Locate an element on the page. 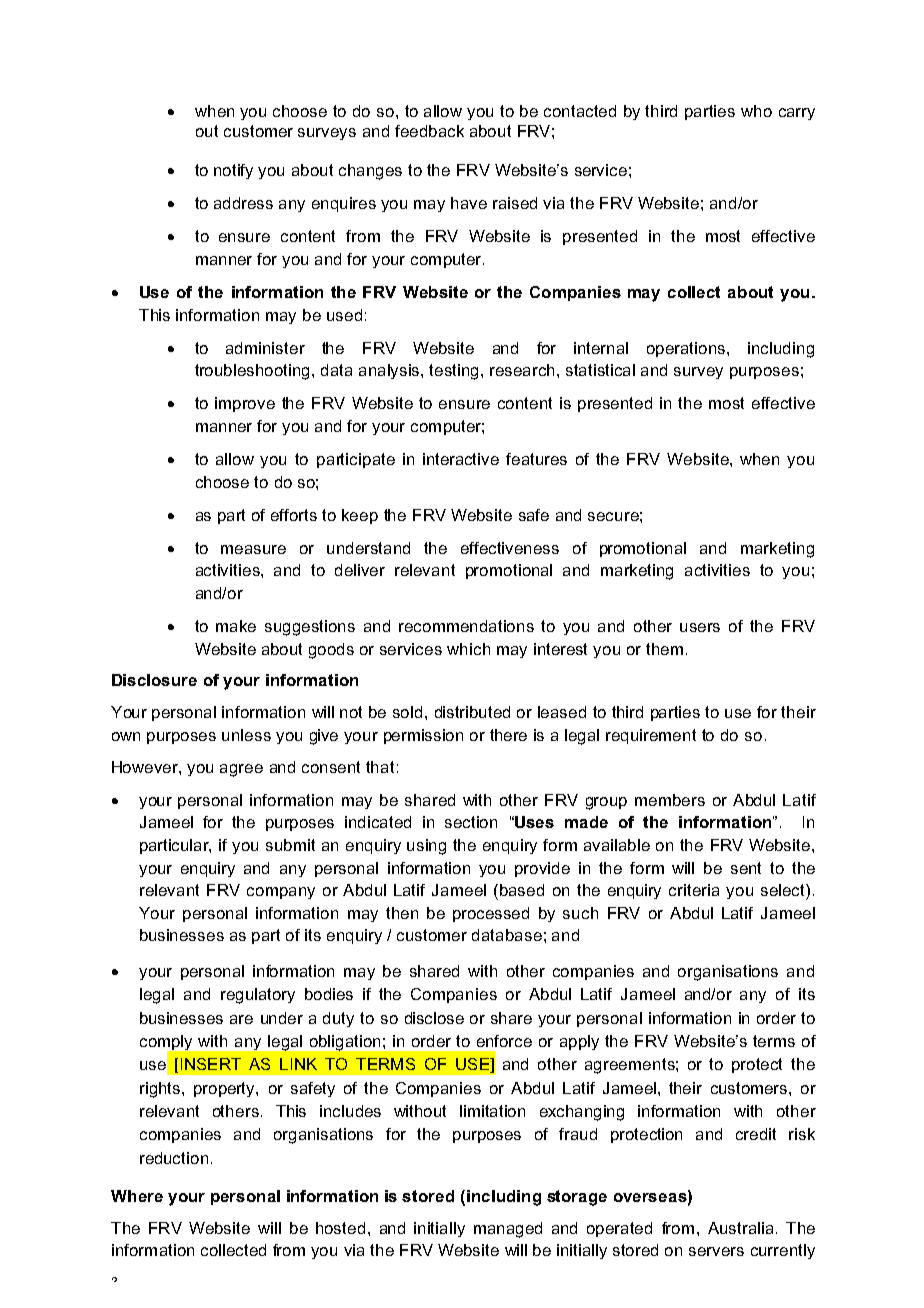  company is located at coordinates (281, 893).
